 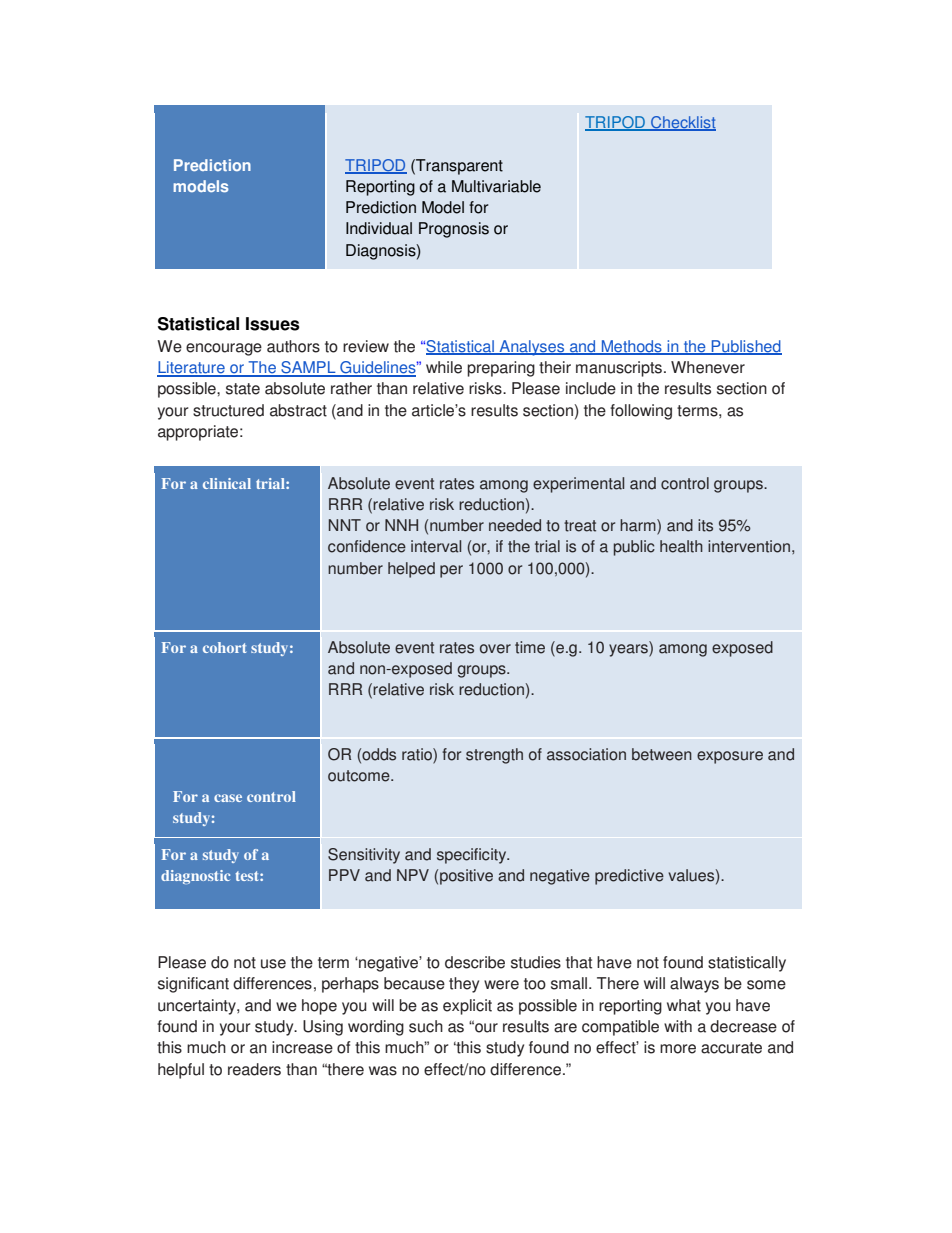 What do you see at coordinates (454, 230) in the screenshot?
I see `Prognosis` at bounding box center [454, 230].
